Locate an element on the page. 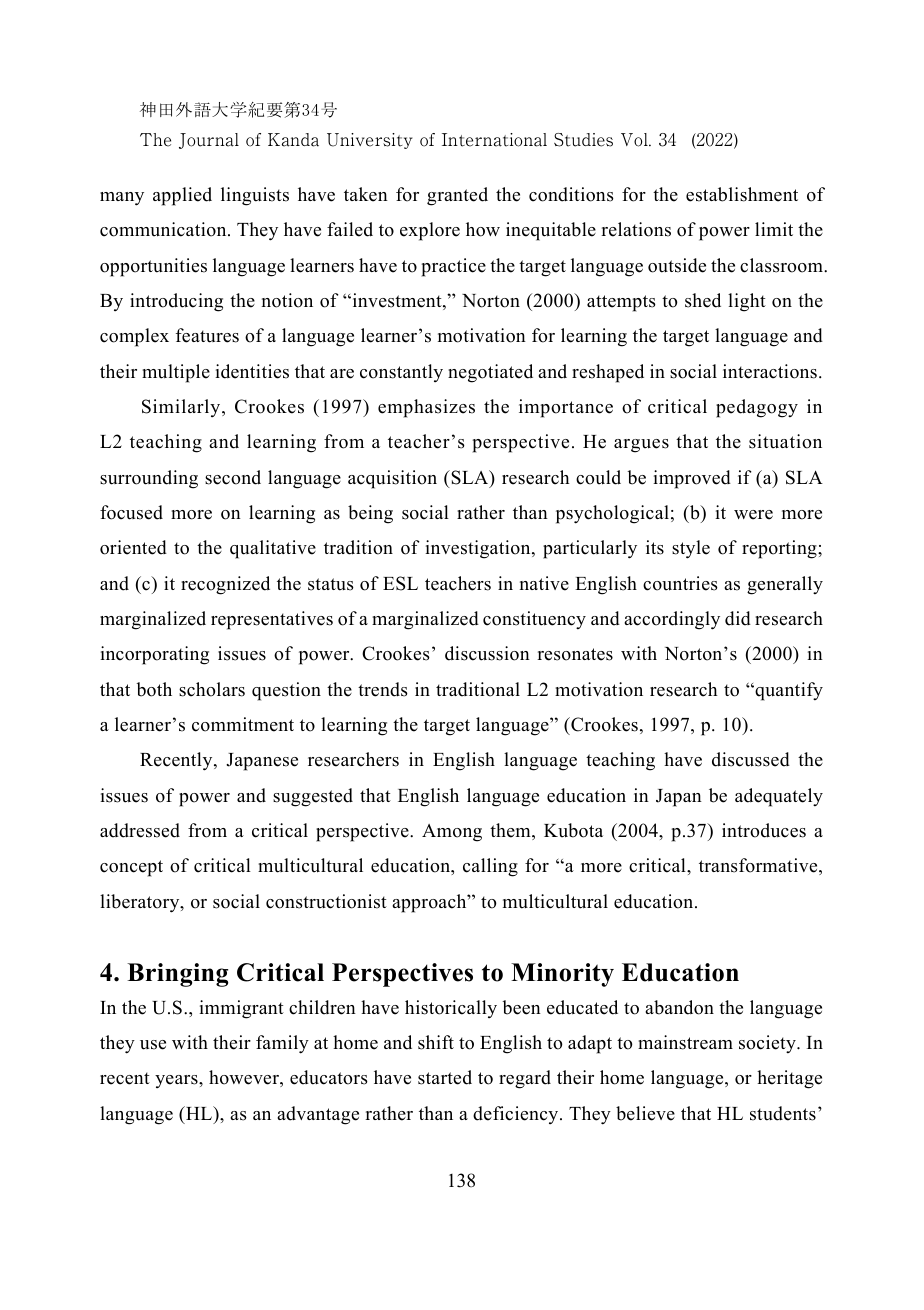 This document has width=924, height=1310. Journal is located at coordinates (209, 141).
